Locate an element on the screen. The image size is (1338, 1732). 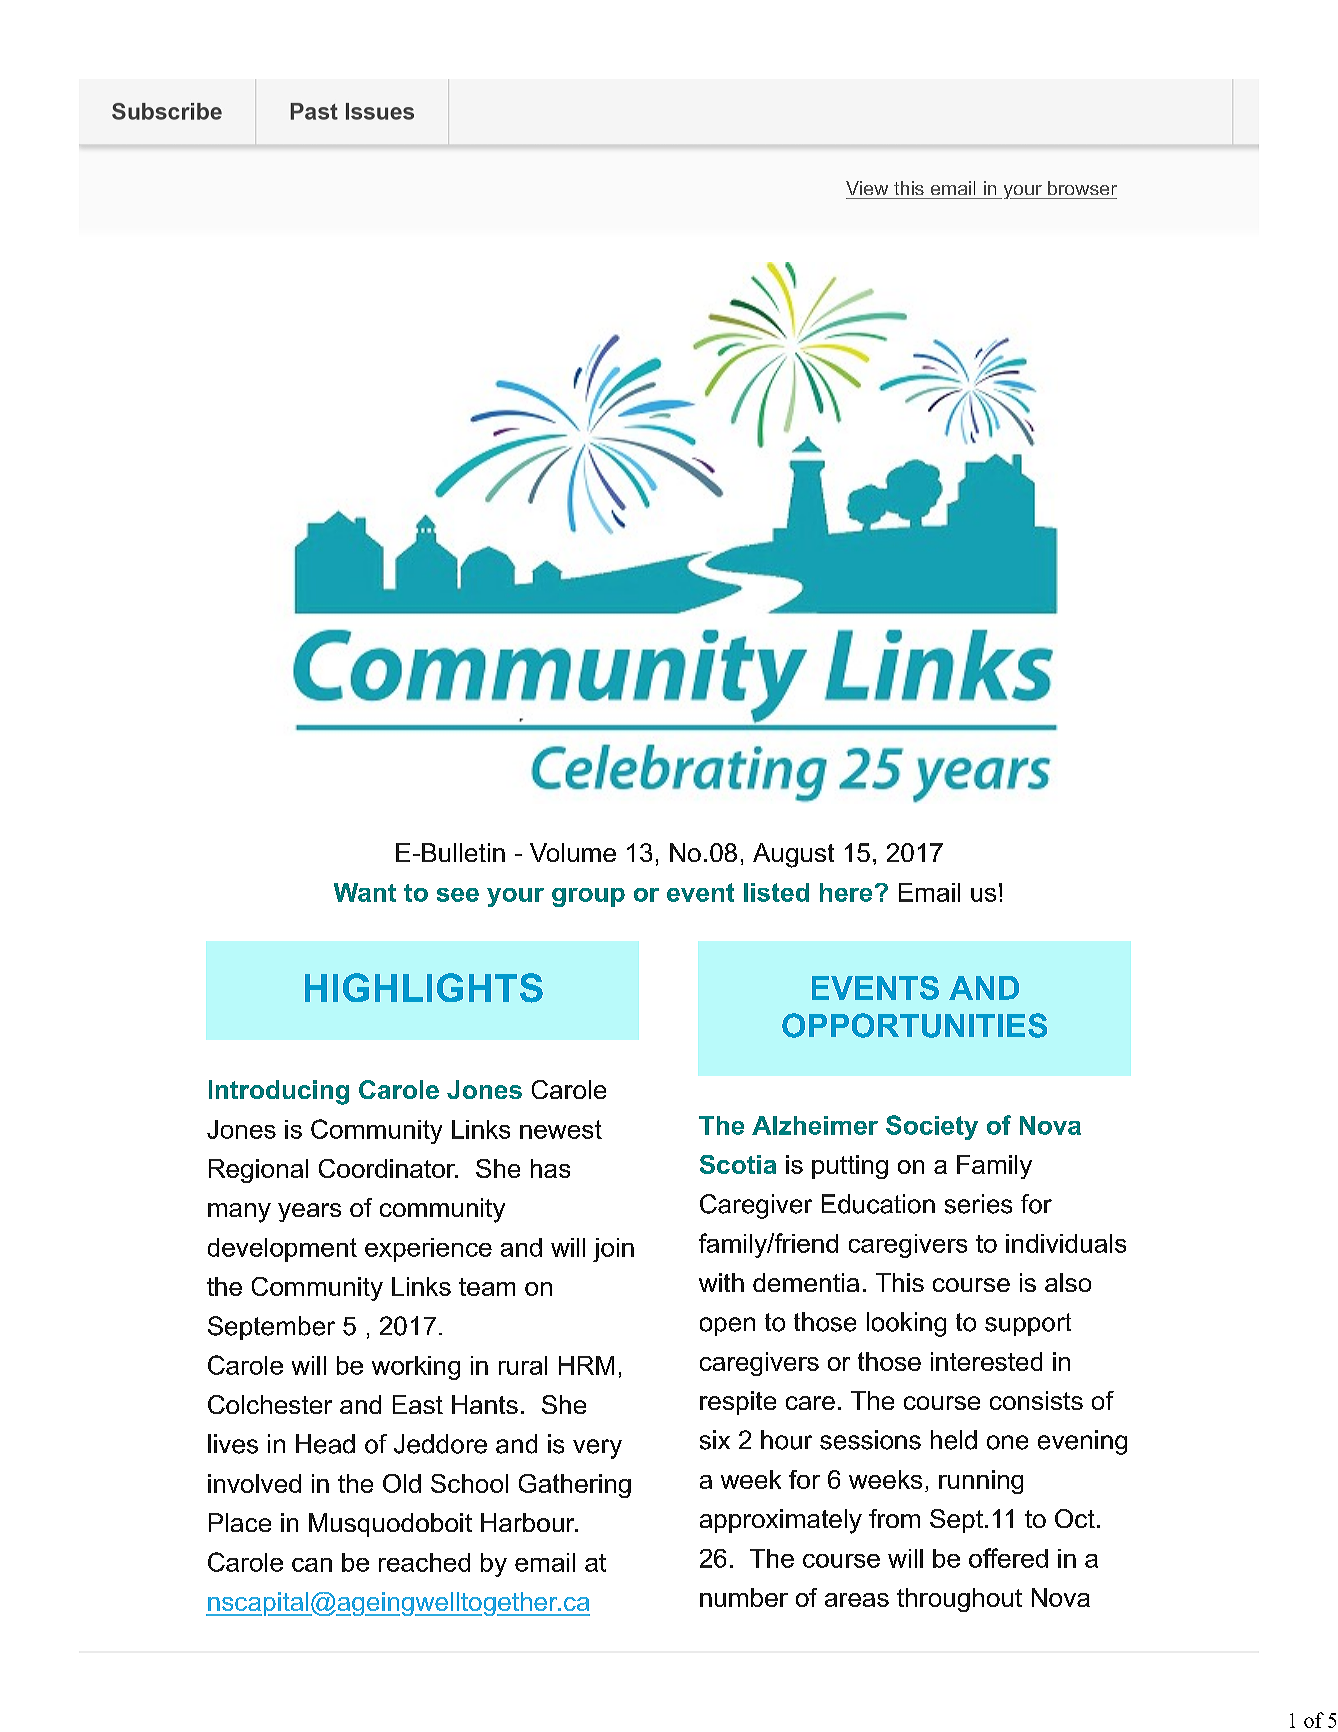
Volume is located at coordinates (573, 852).
